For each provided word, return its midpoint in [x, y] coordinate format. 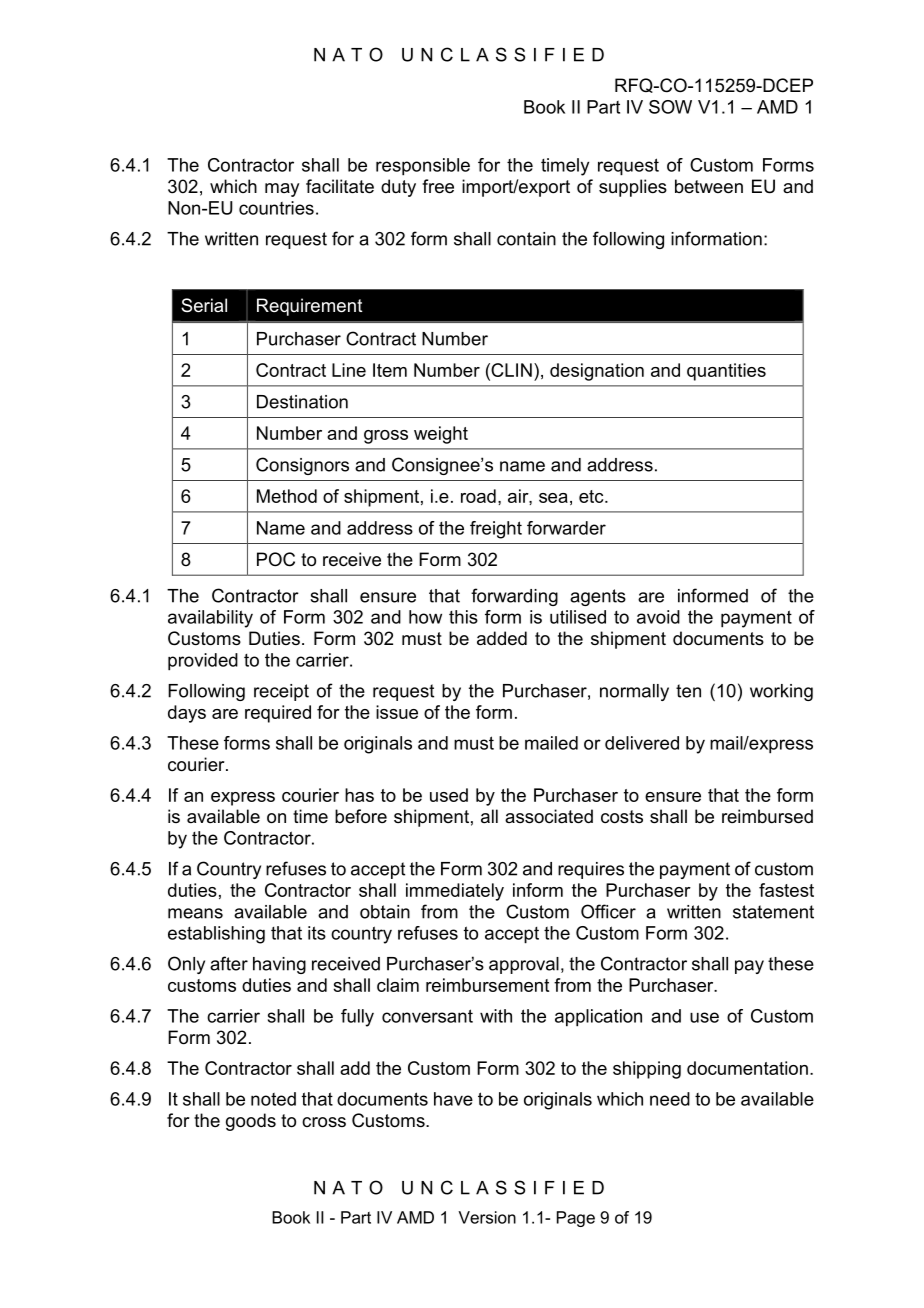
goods [251, 1122]
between [709, 186]
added [502, 638]
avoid [658, 617]
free [438, 186]
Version [487, 1217]
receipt [281, 692]
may [282, 190]
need [670, 1099]
